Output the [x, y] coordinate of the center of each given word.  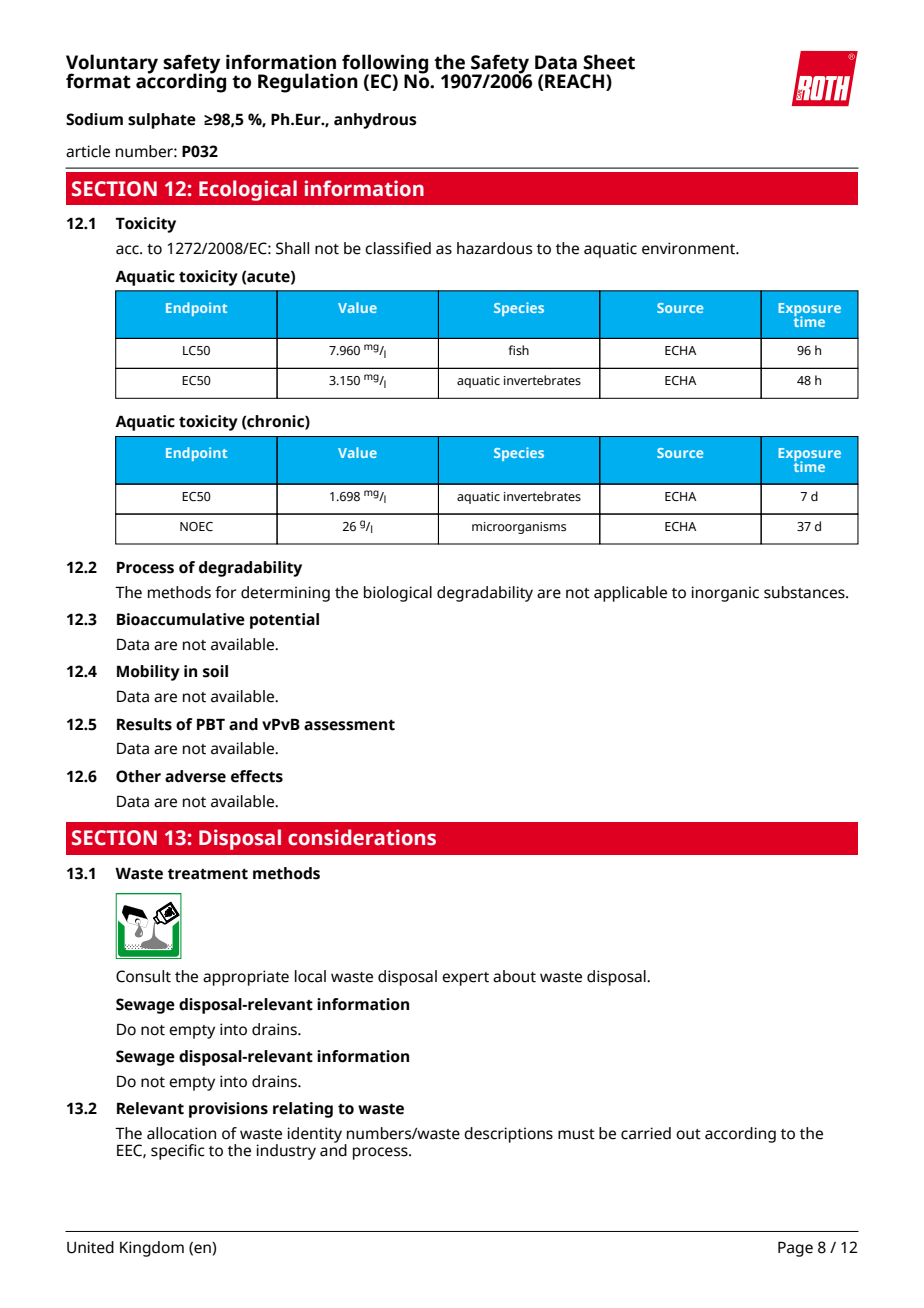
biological [398, 594]
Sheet [609, 62]
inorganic [725, 594]
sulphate [162, 121]
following [385, 65]
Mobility [148, 673]
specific [178, 1152]
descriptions [508, 1135]
